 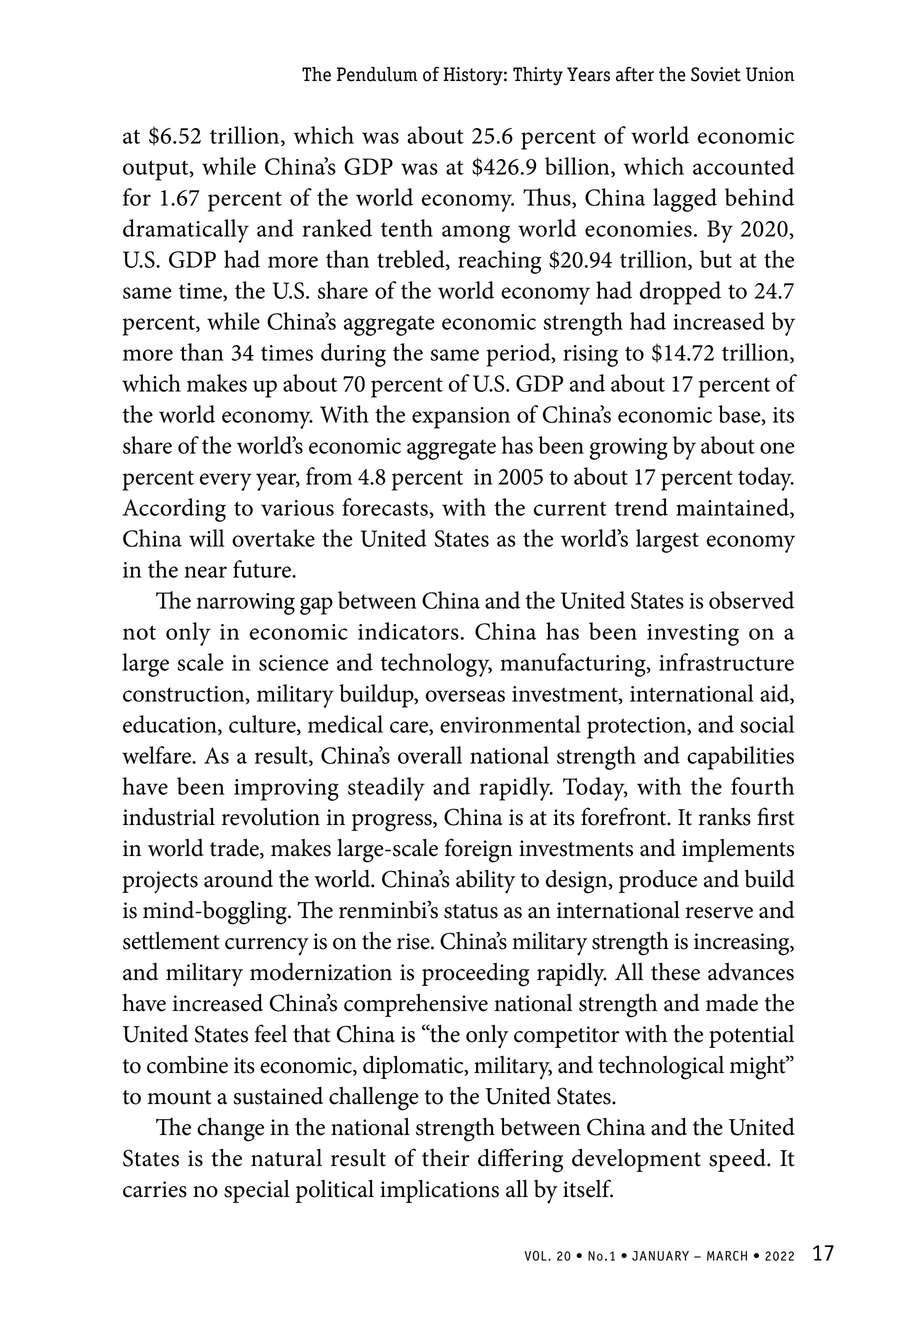 I want to click on implications, so click(x=439, y=1191).
